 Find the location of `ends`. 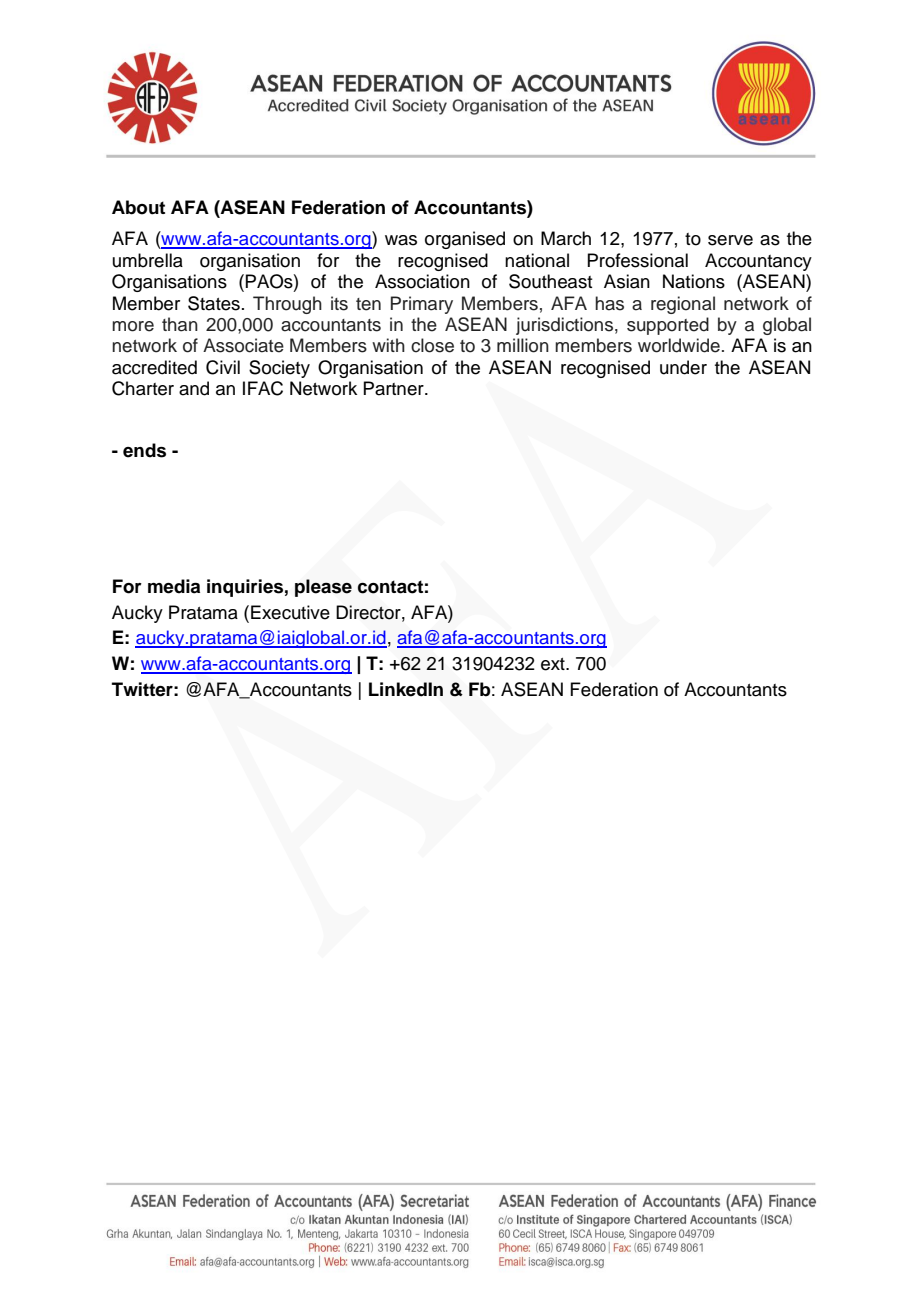

ends is located at coordinates (144, 450).
